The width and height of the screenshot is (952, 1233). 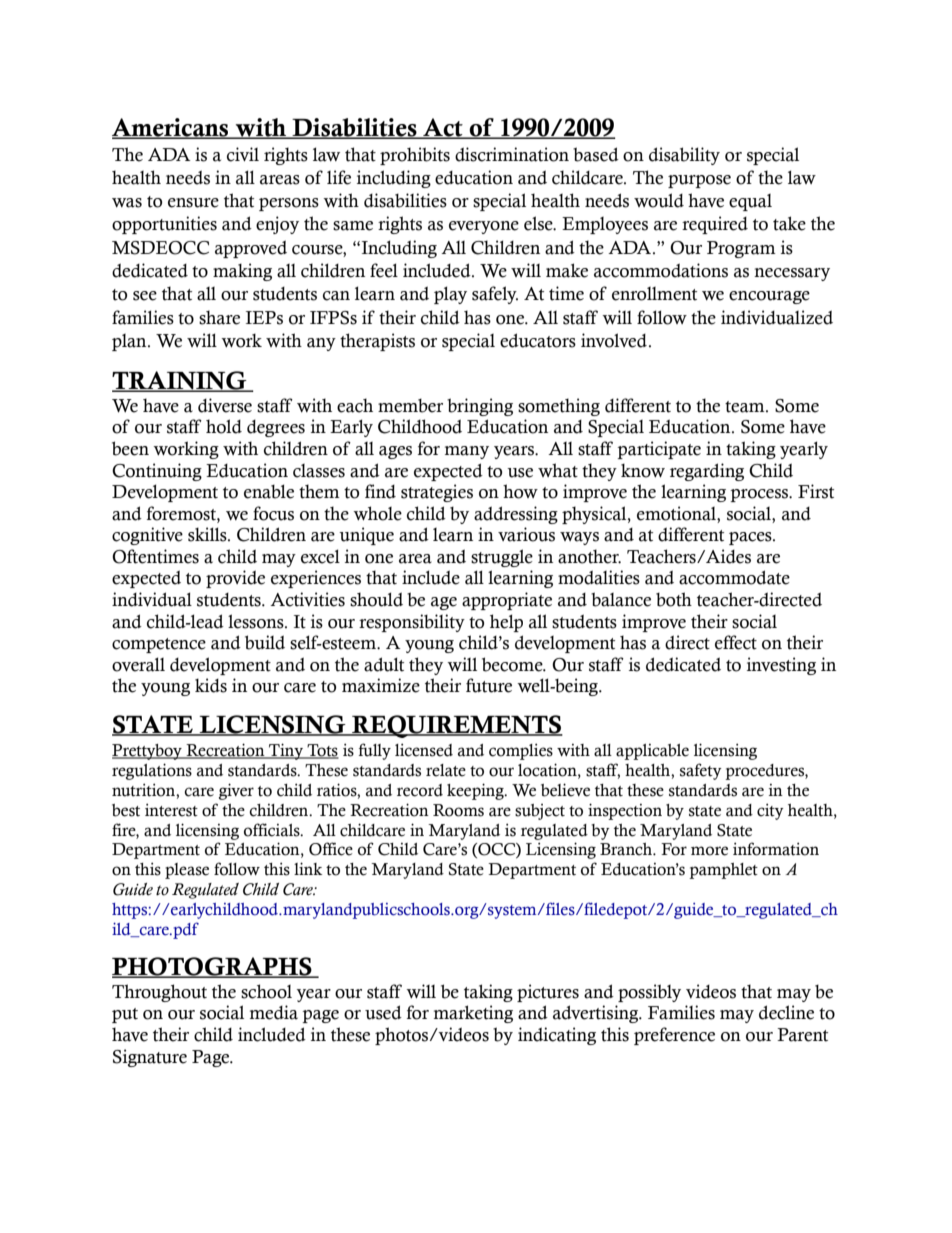 I want to click on discrimination, so click(x=512, y=154).
